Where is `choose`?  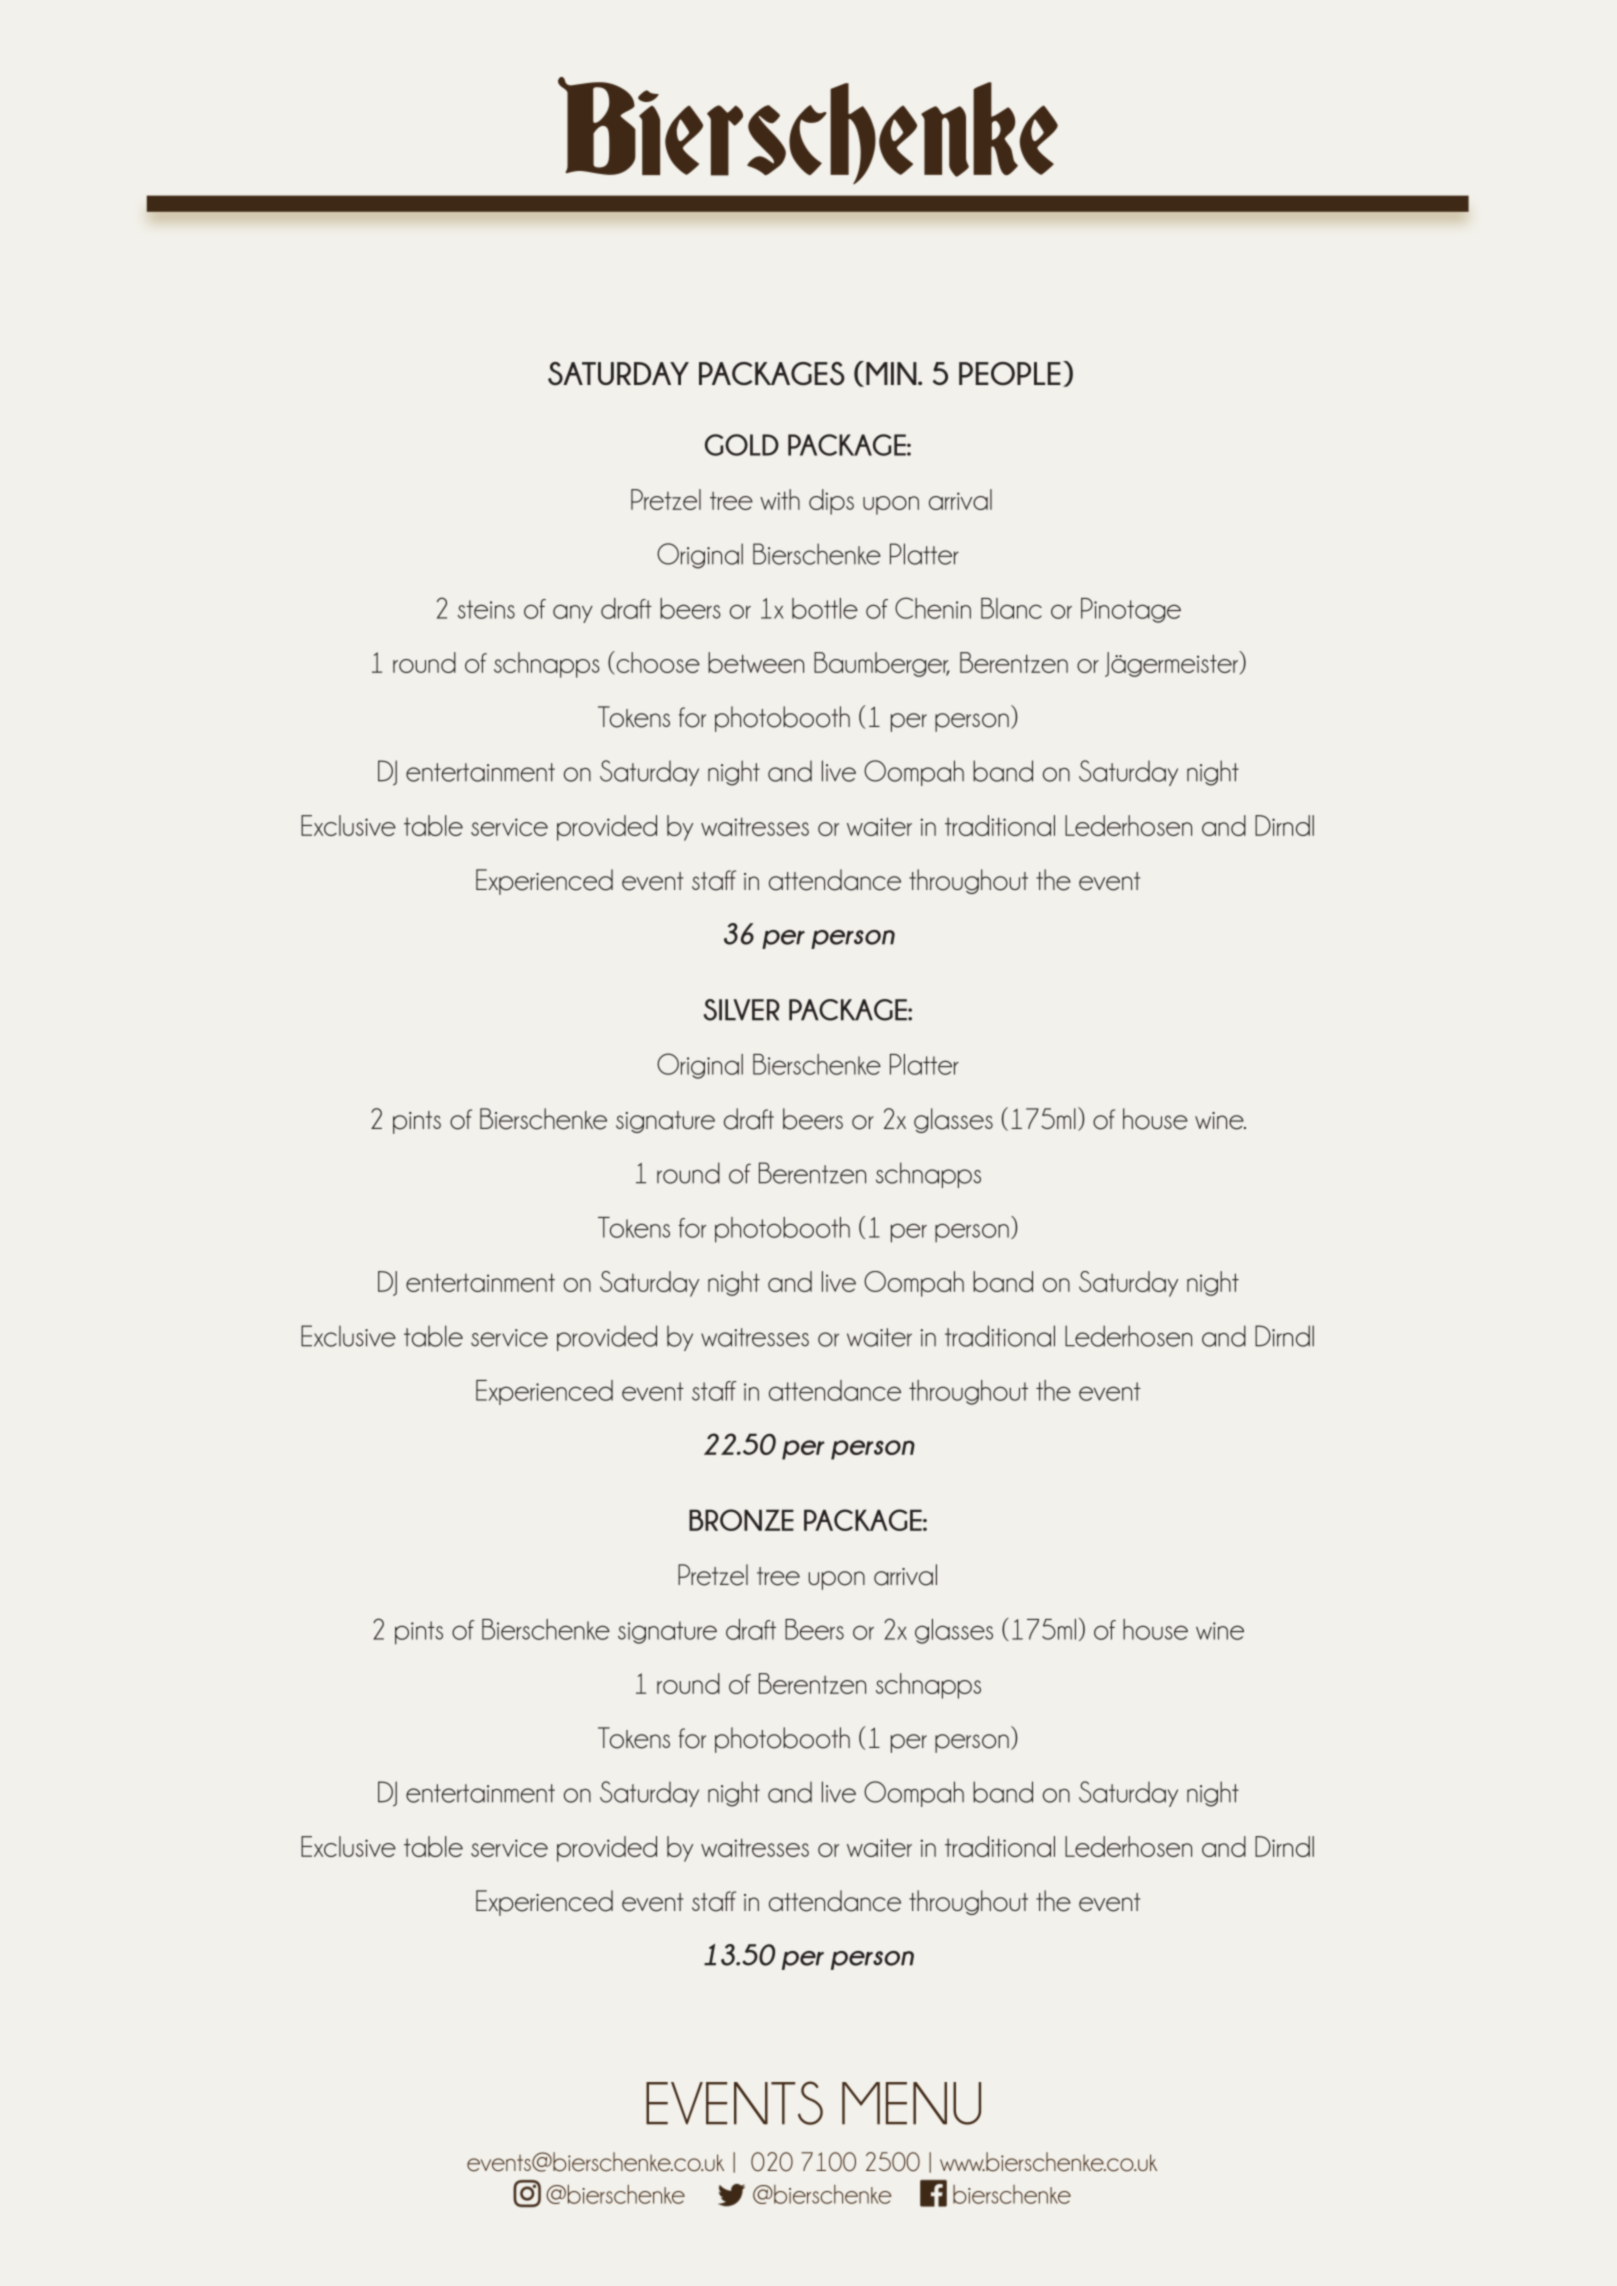 choose is located at coordinates (657, 662).
